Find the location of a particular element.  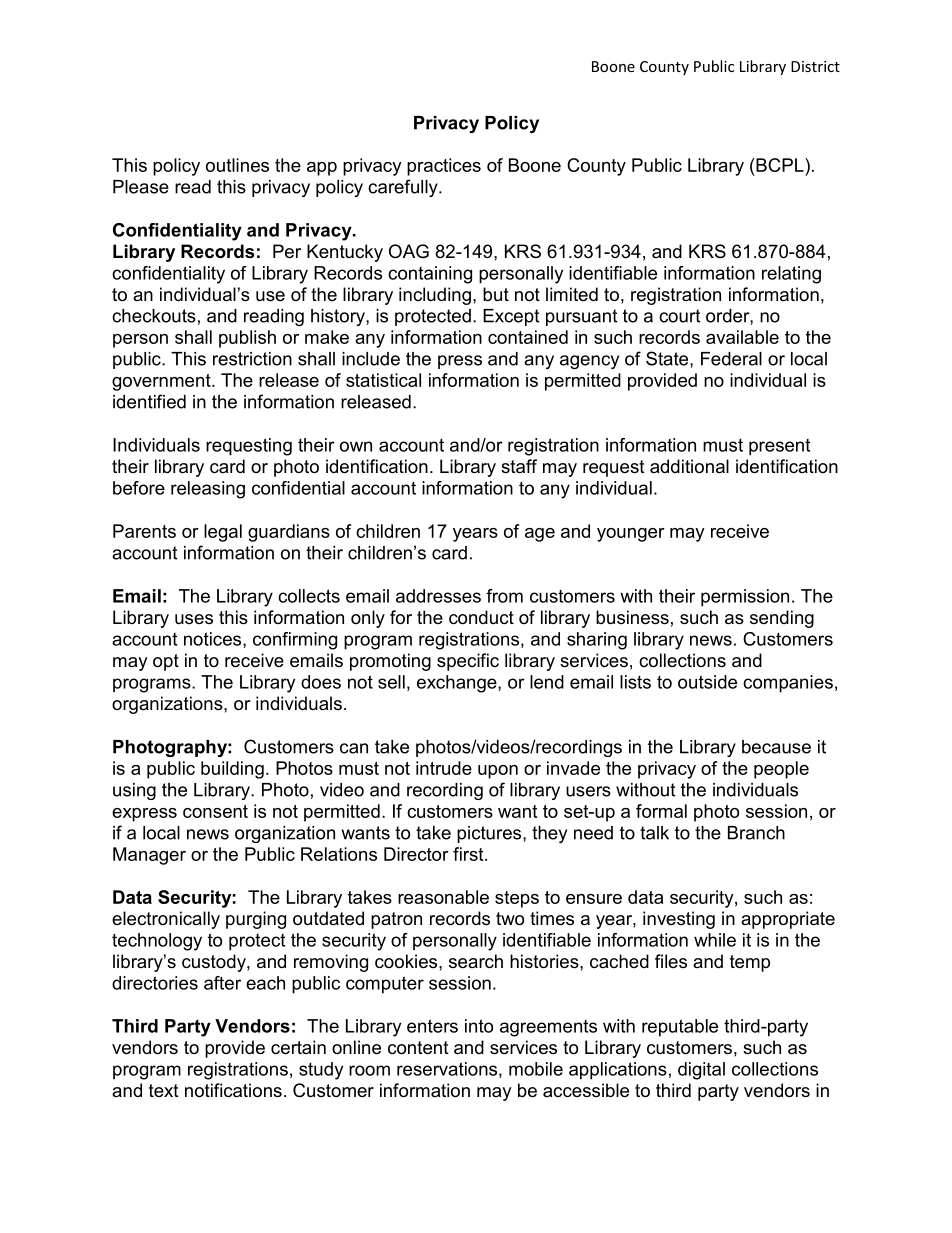

intrude is located at coordinates (444, 768).
